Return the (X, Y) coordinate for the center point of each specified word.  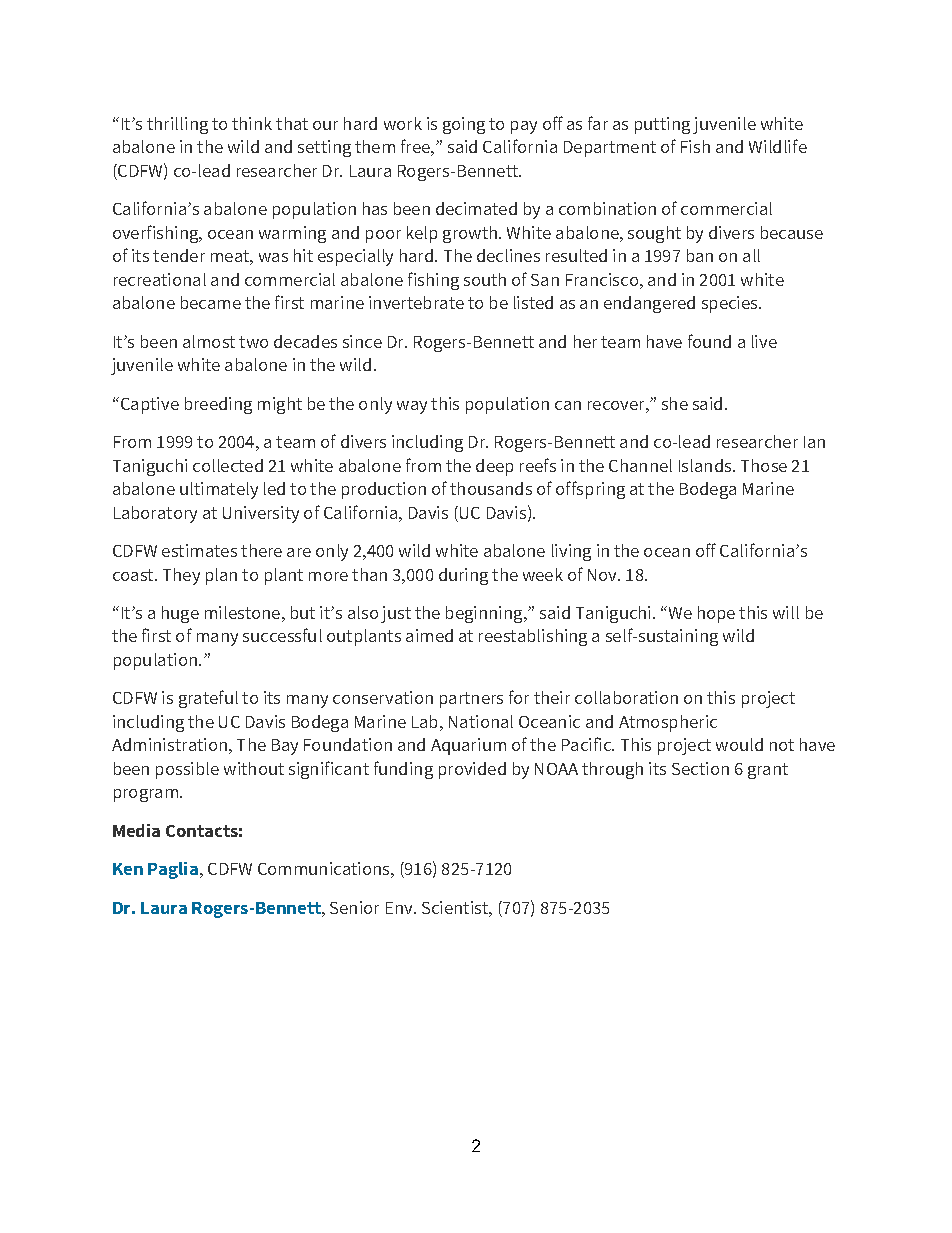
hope (716, 614)
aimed (429, 635)
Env (400, 908)
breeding (218, 405)
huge (180, 614)
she (675, 403)
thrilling (177, 125)
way (412, 407)
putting (662, 125)
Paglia (173, 870)
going (464, 125)
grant (768, 771)
